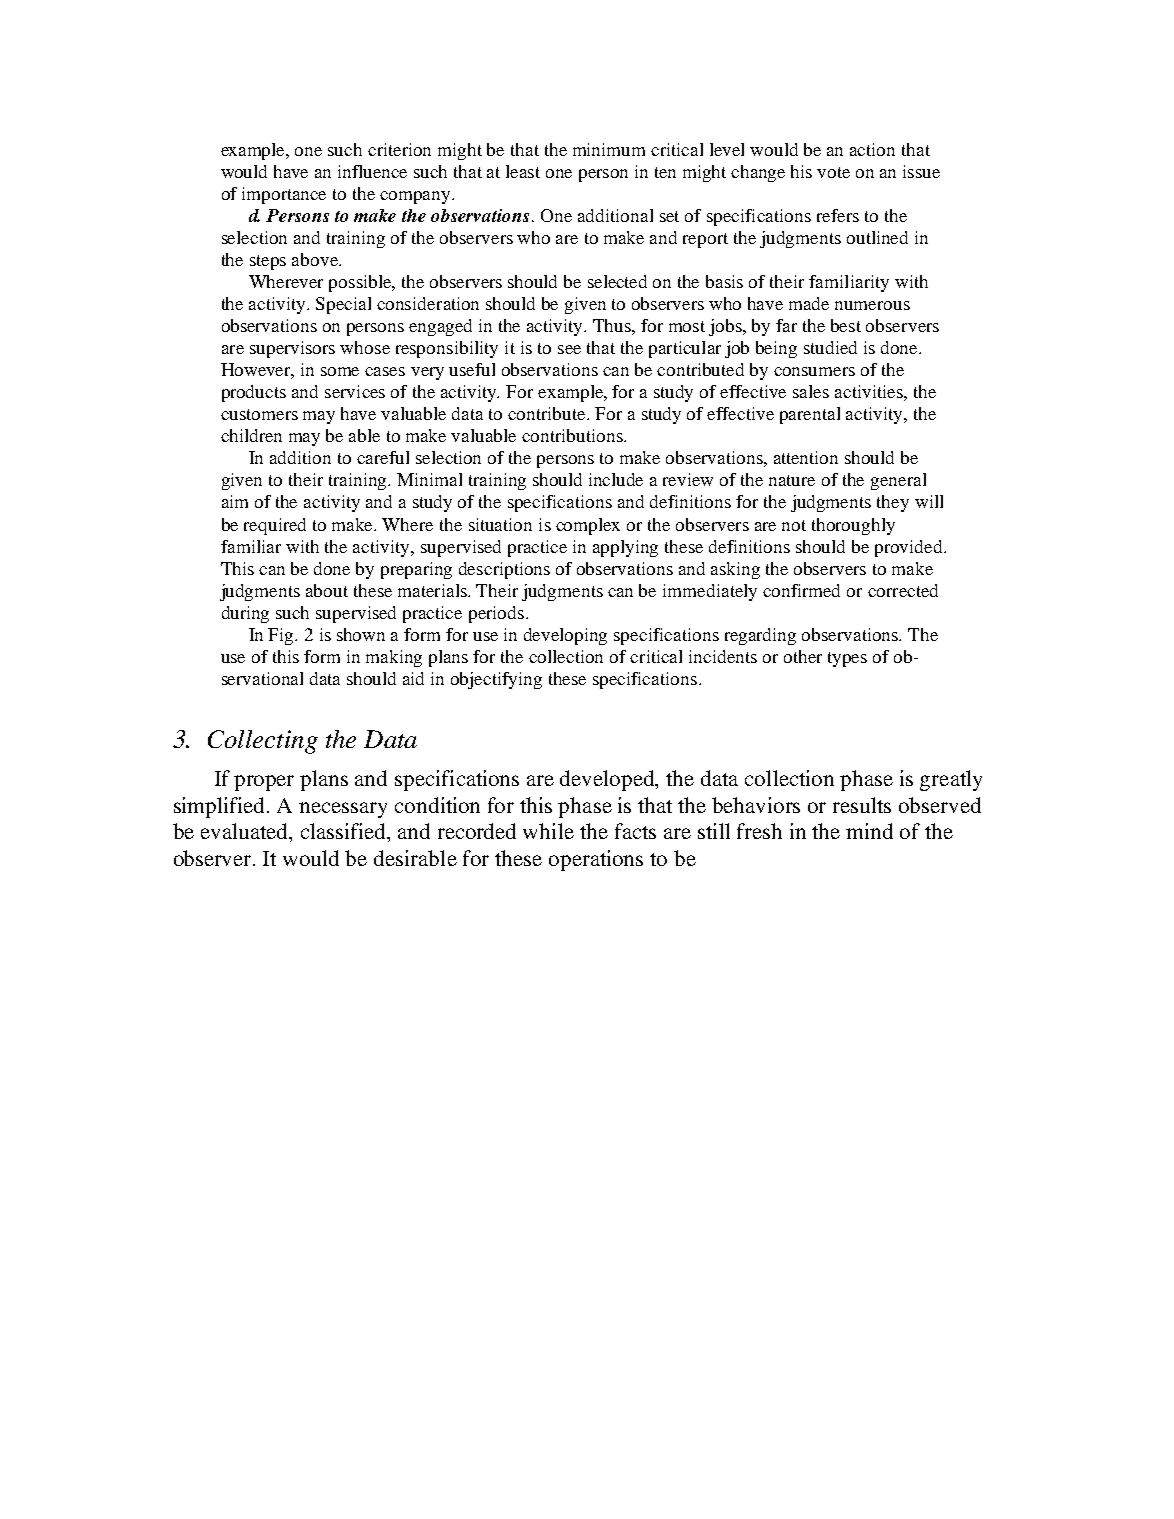 The height and width of the screenshot is (1519, 1174). I want to click on while, so click(548, 831).
